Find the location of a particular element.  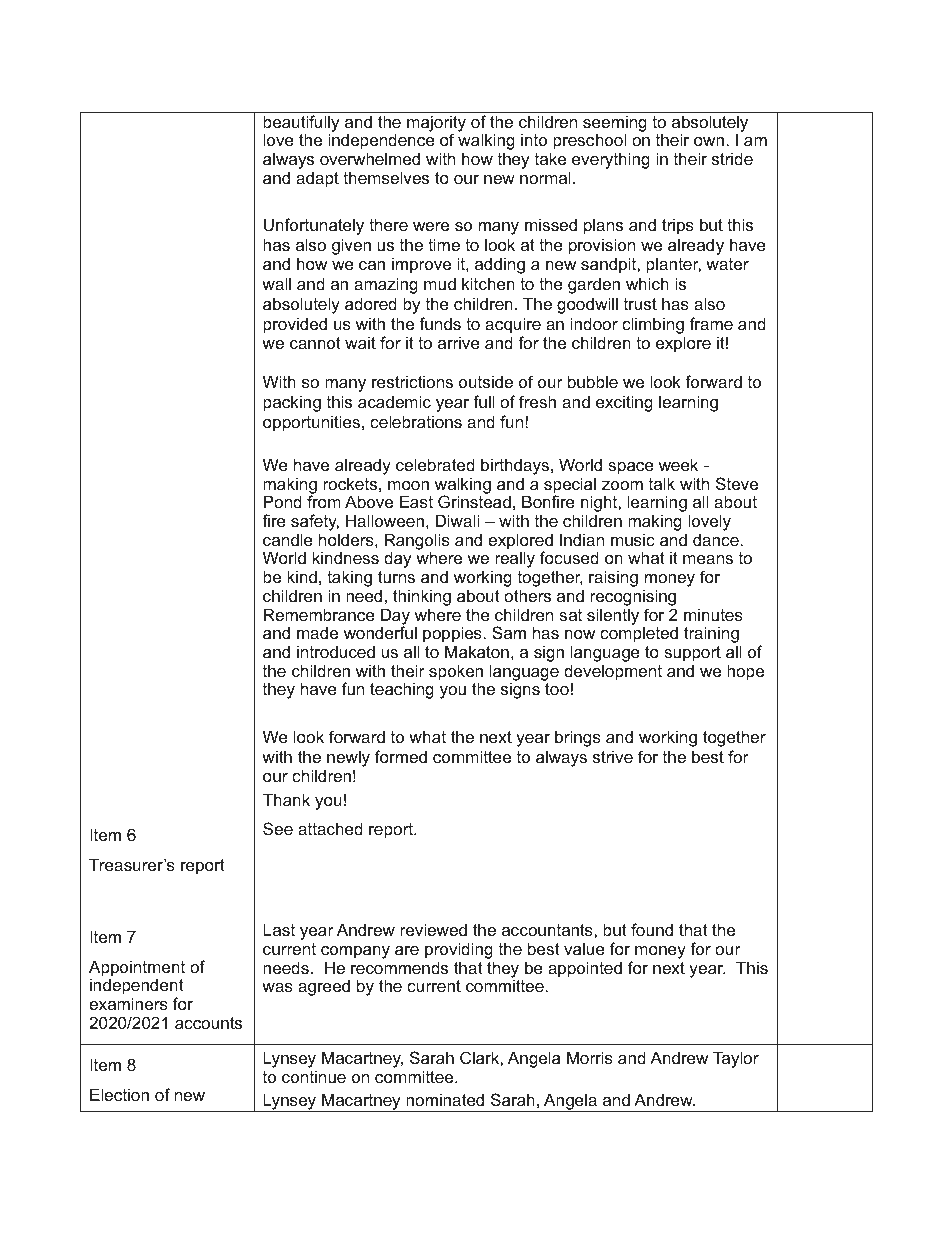

Thank is located at coordinates (286, 799).
